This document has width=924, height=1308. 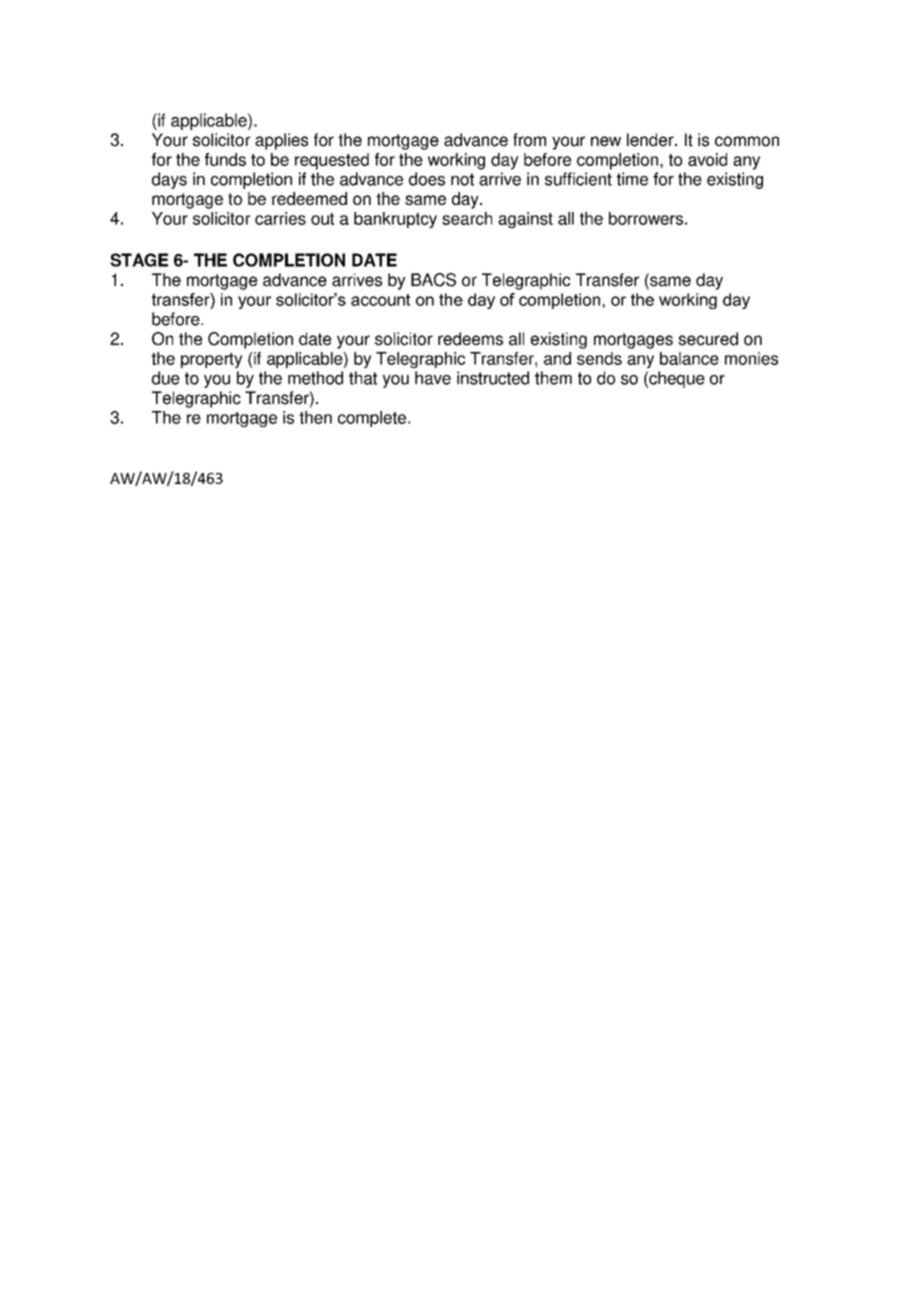 What do you see at coordinates (651, 140) in the document?
I see `lender` at bounding box center [651, 140].
